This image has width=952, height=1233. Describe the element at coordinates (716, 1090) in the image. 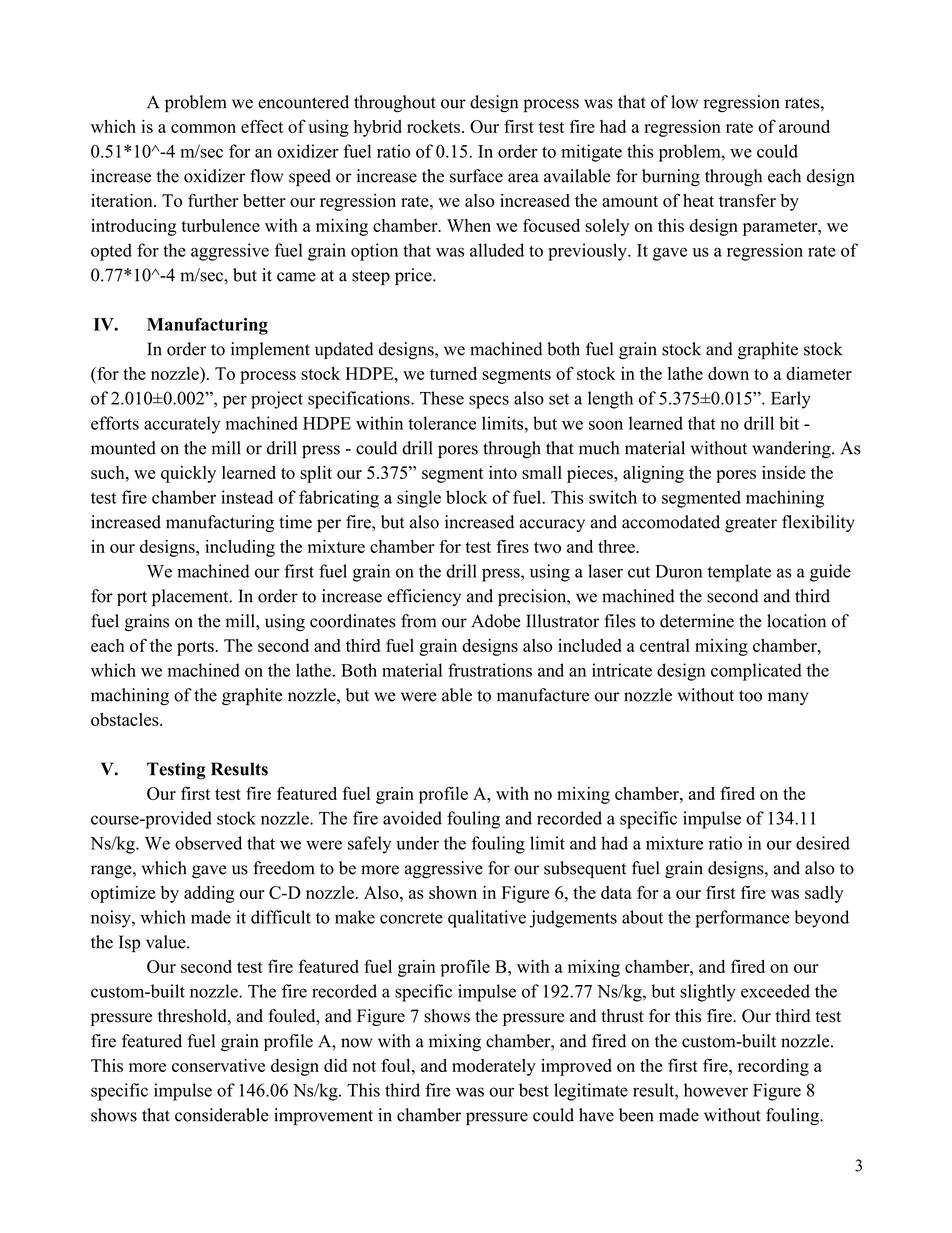

I see `however` at that location.
